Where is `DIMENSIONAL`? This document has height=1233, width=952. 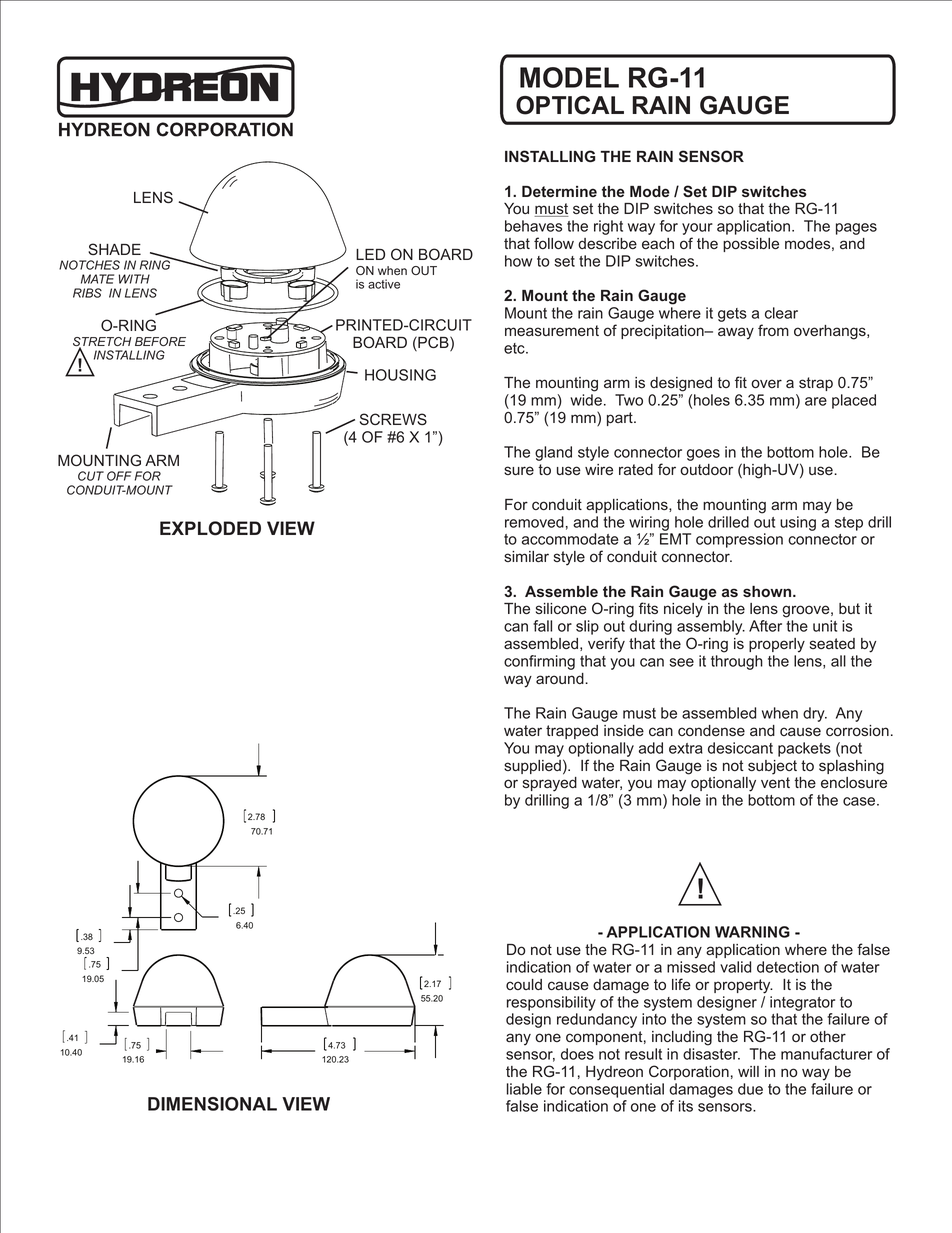
DIMENSIONAL is located at coordinates (212, 1104).
